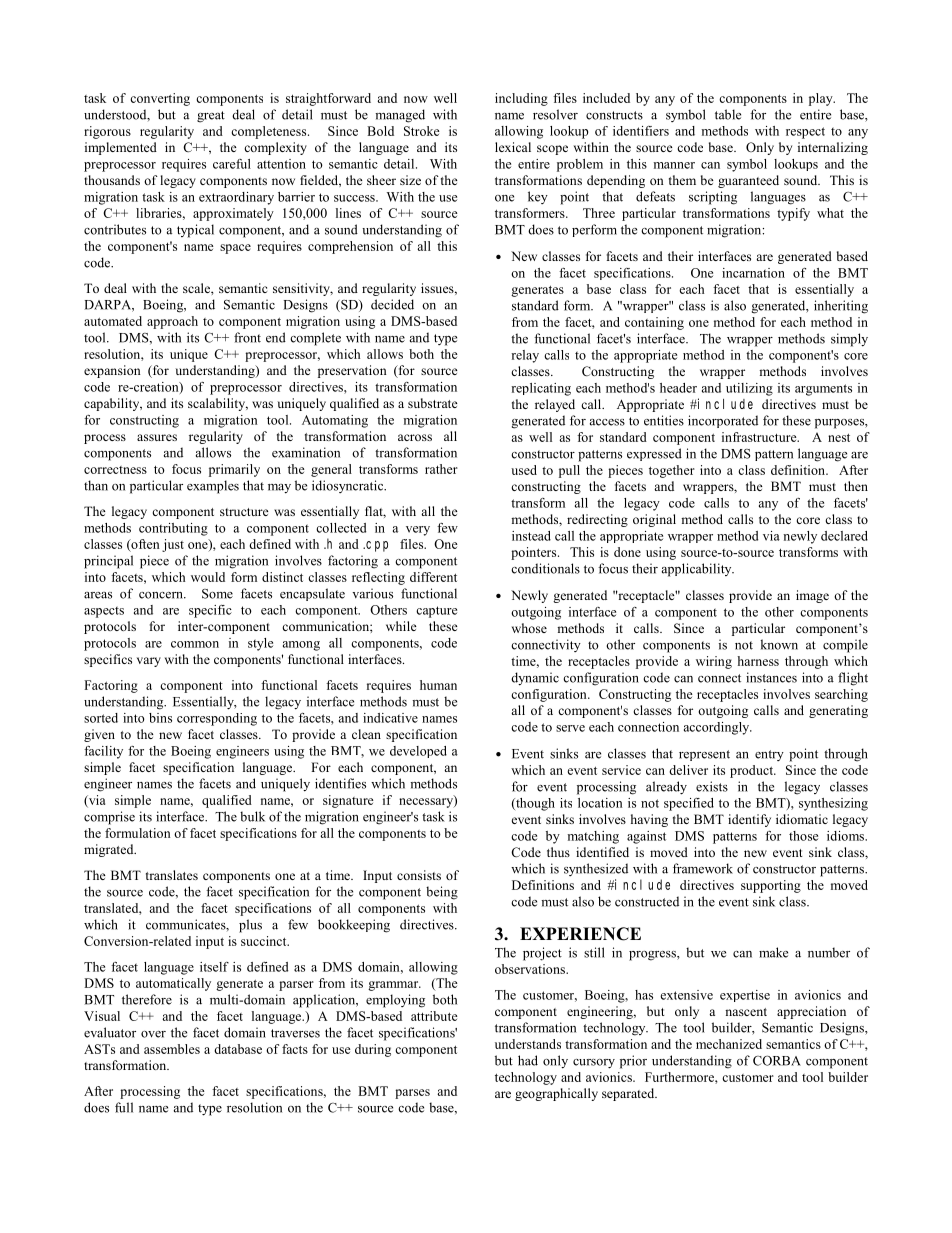 The height and width of the page is (1233, 952). What do you see at coordinates (211, 117) in the page?
I see `great` at bounding box center [211, 117].
